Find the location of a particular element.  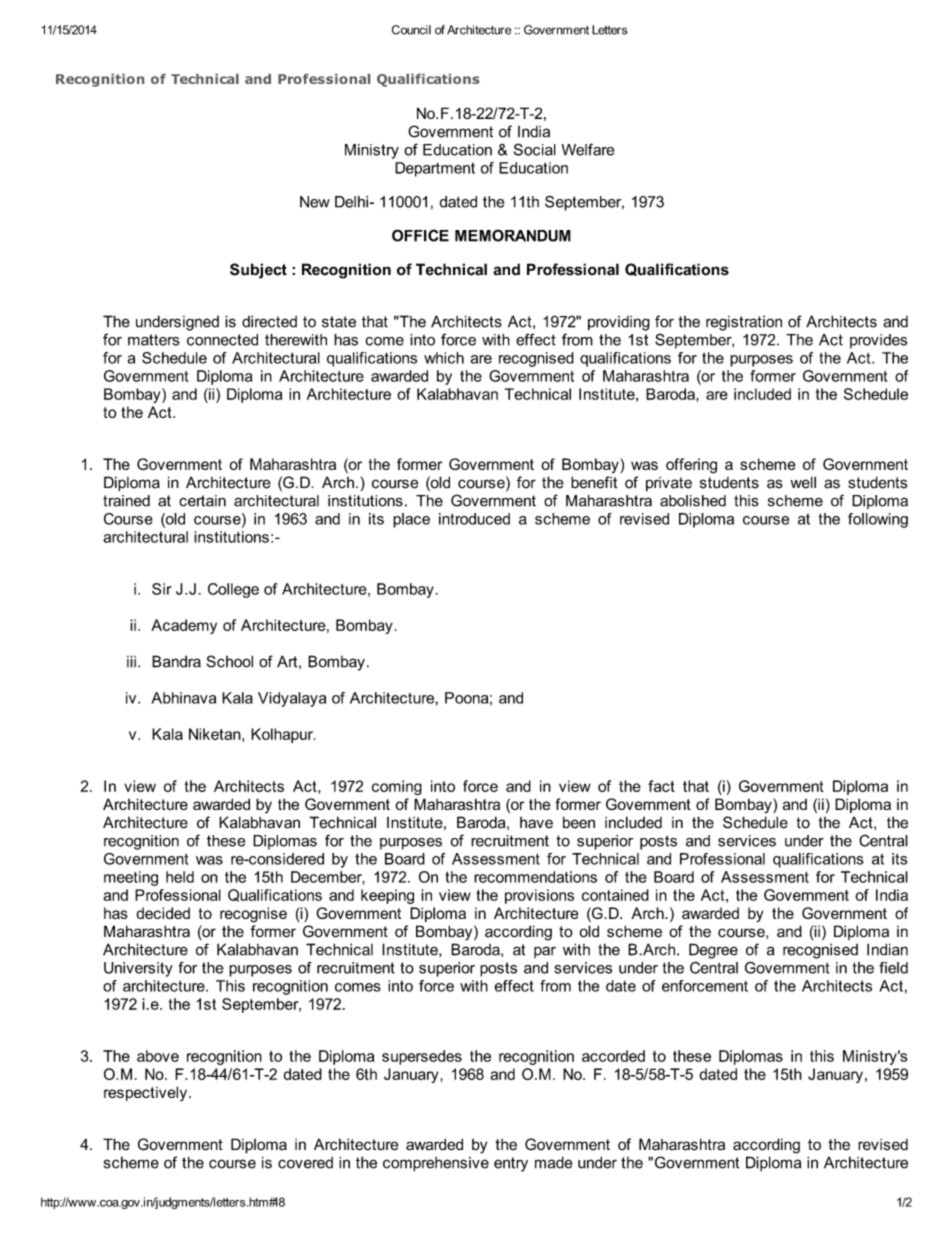

which is located at coordinates (444, 358).
